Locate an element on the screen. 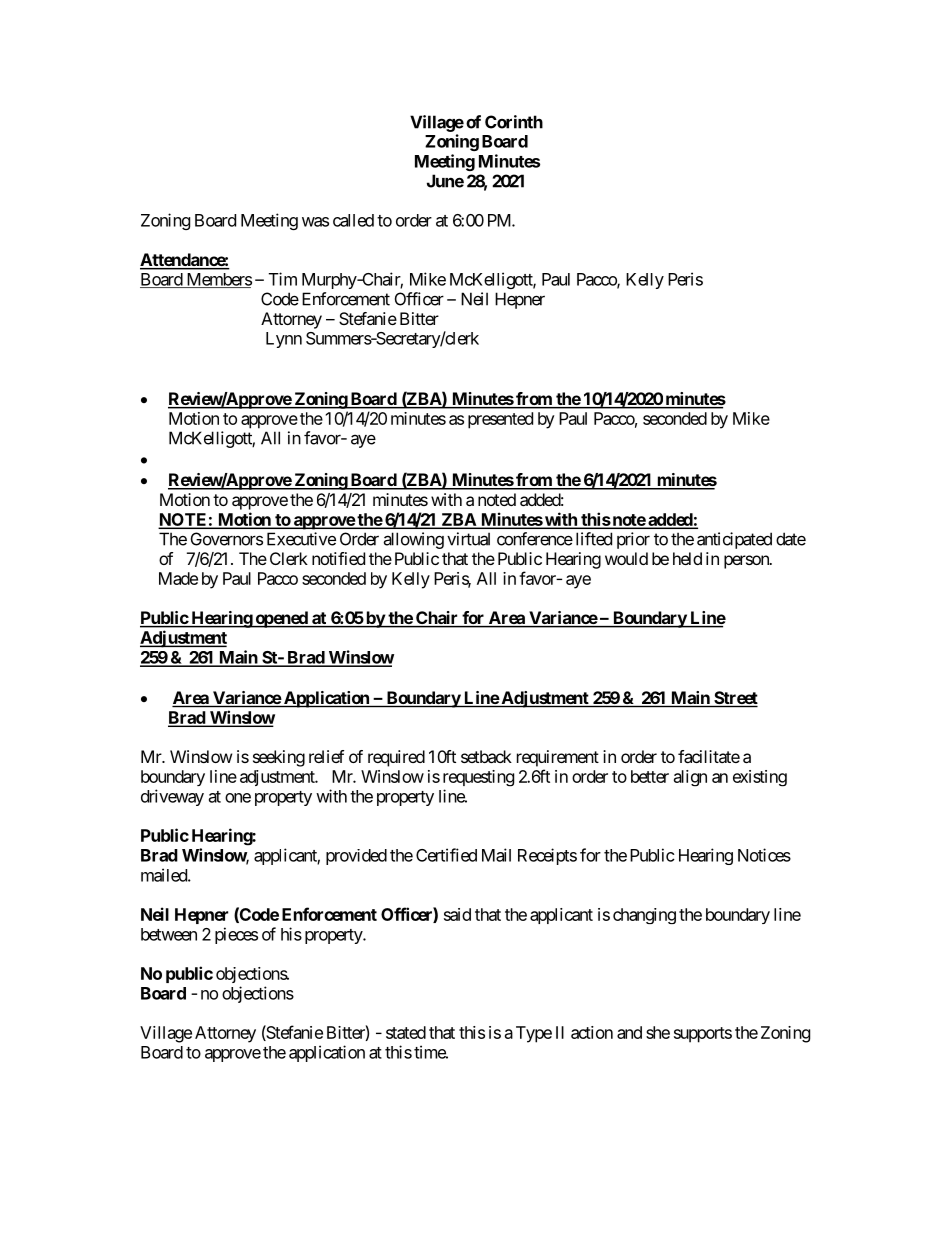 Image resolution: width=952 pixels, height=1233 pixels. anticipated is located at coordinates (734, 540).
